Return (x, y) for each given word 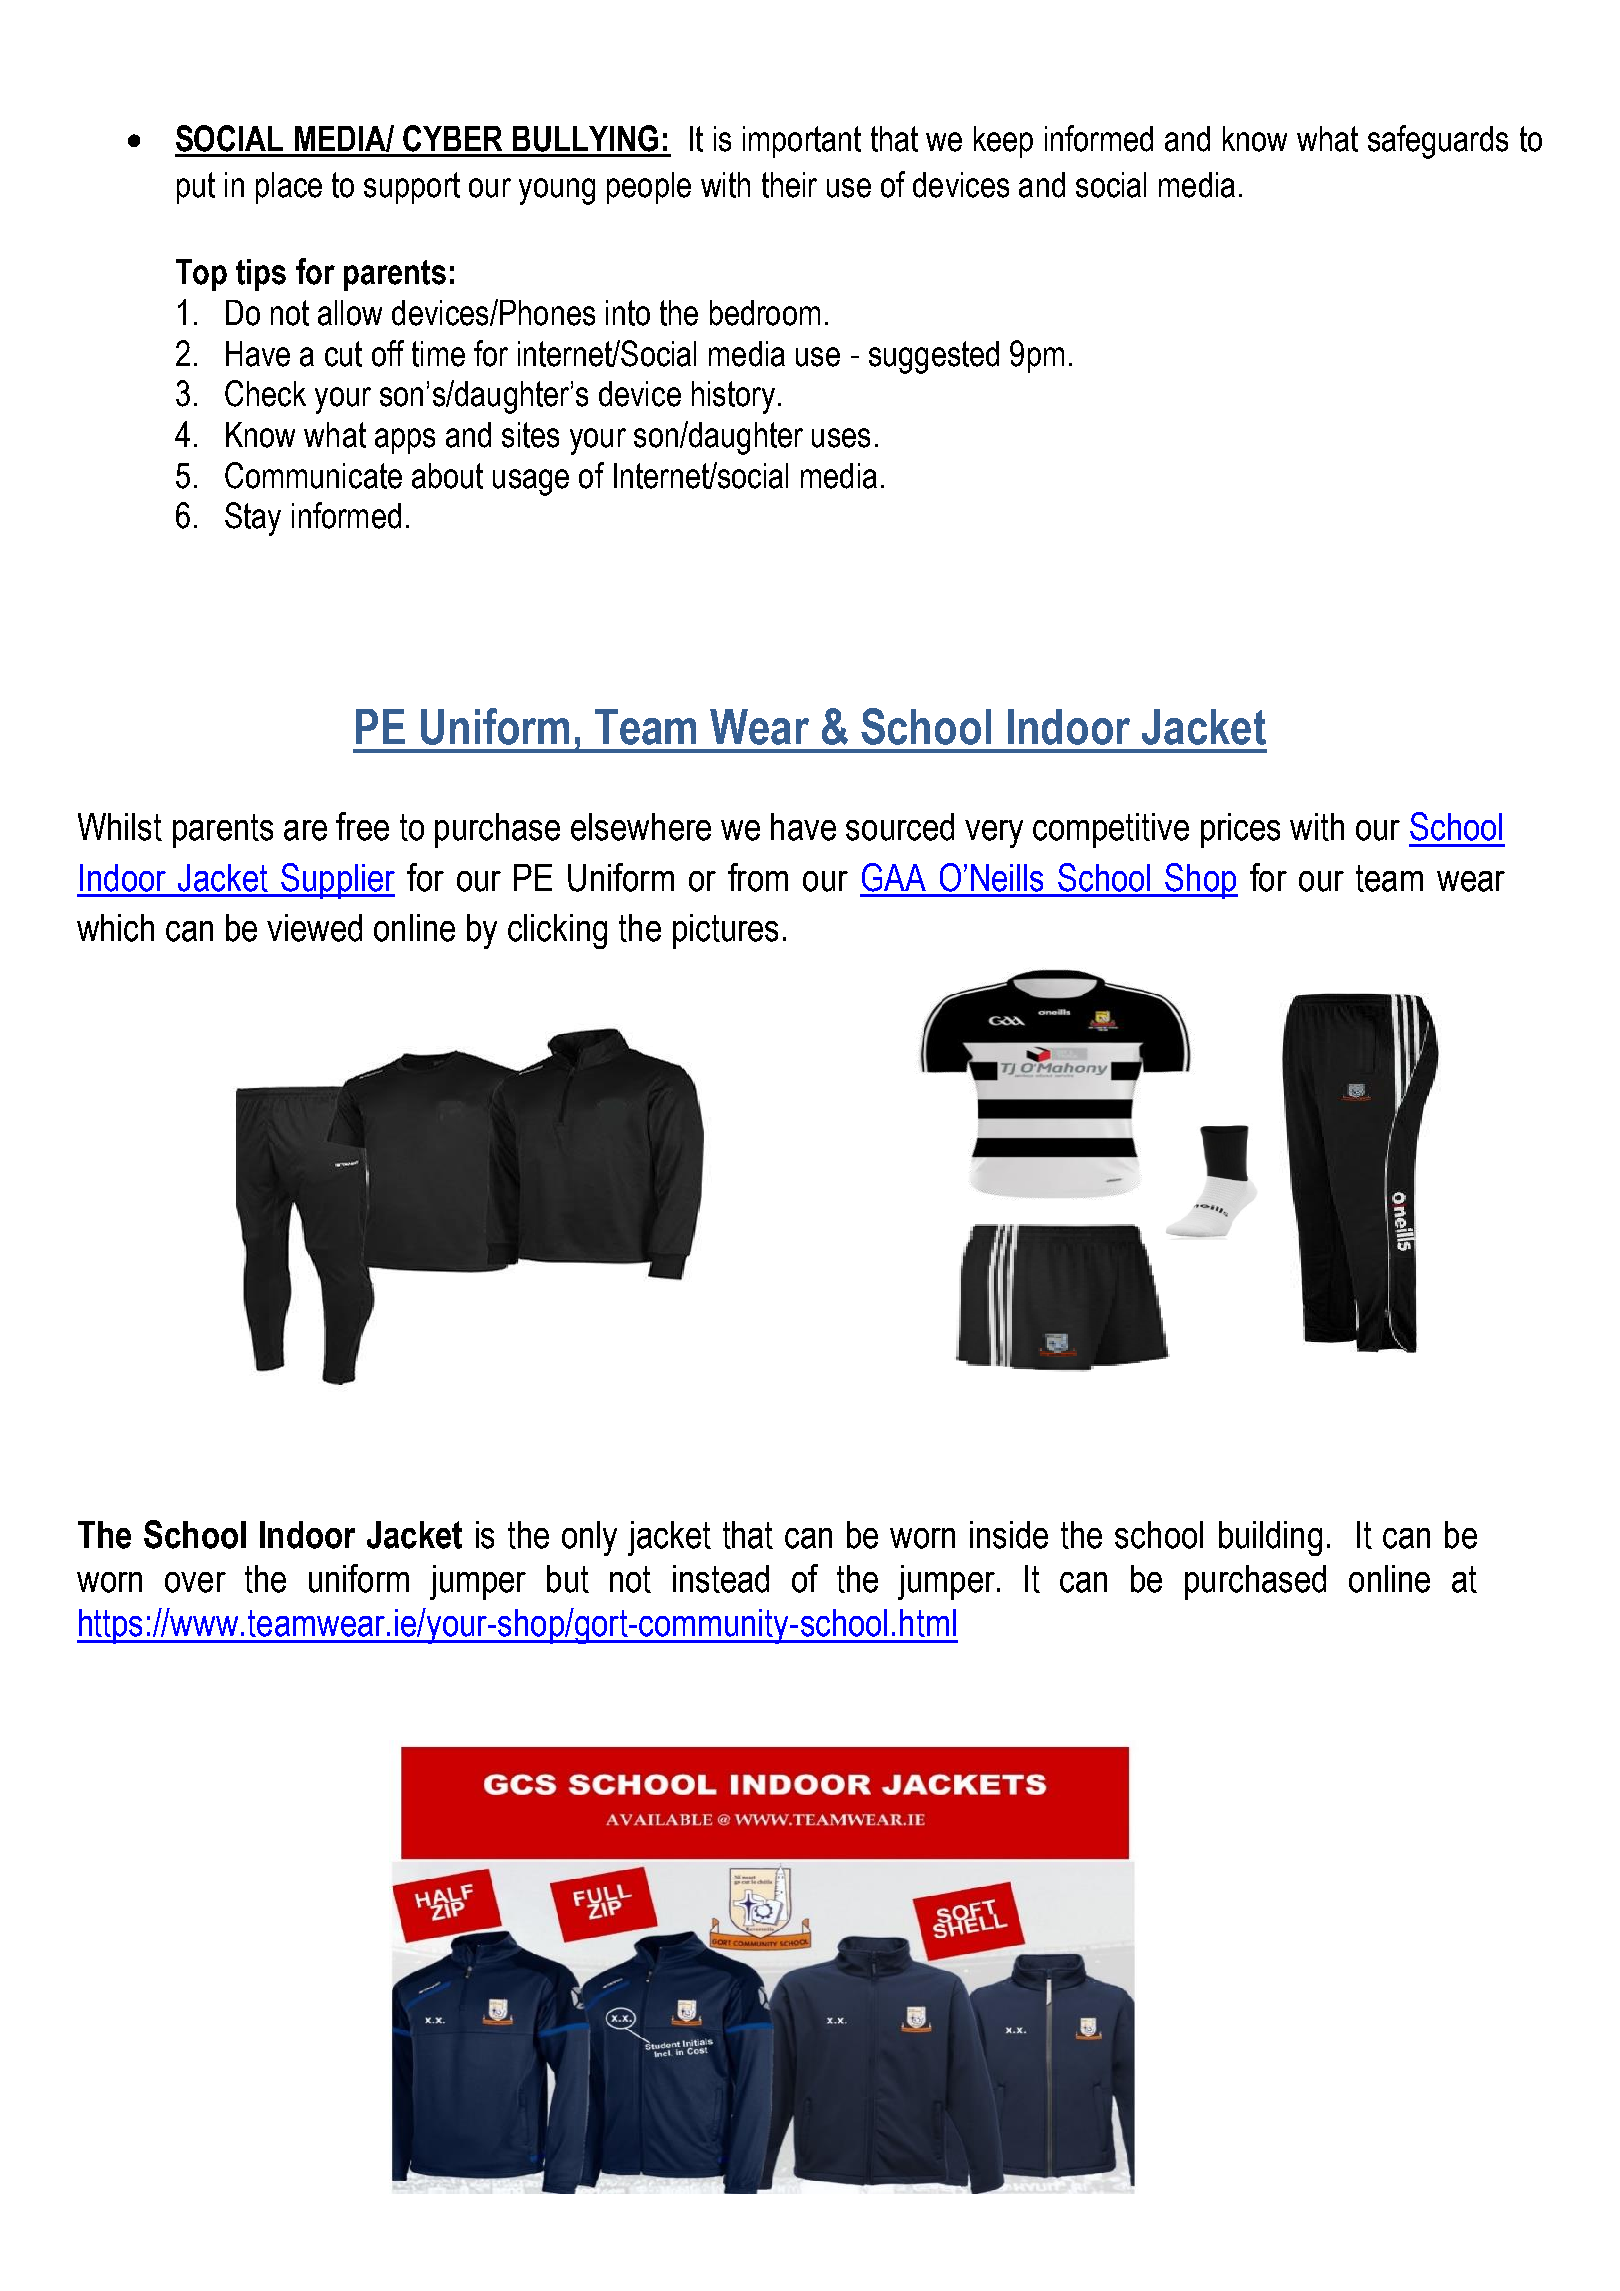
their (789, 185)
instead (721, 1579)
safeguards (1438, 142)
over (195, 1582)
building (1270, 1538)
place (289, 188)
